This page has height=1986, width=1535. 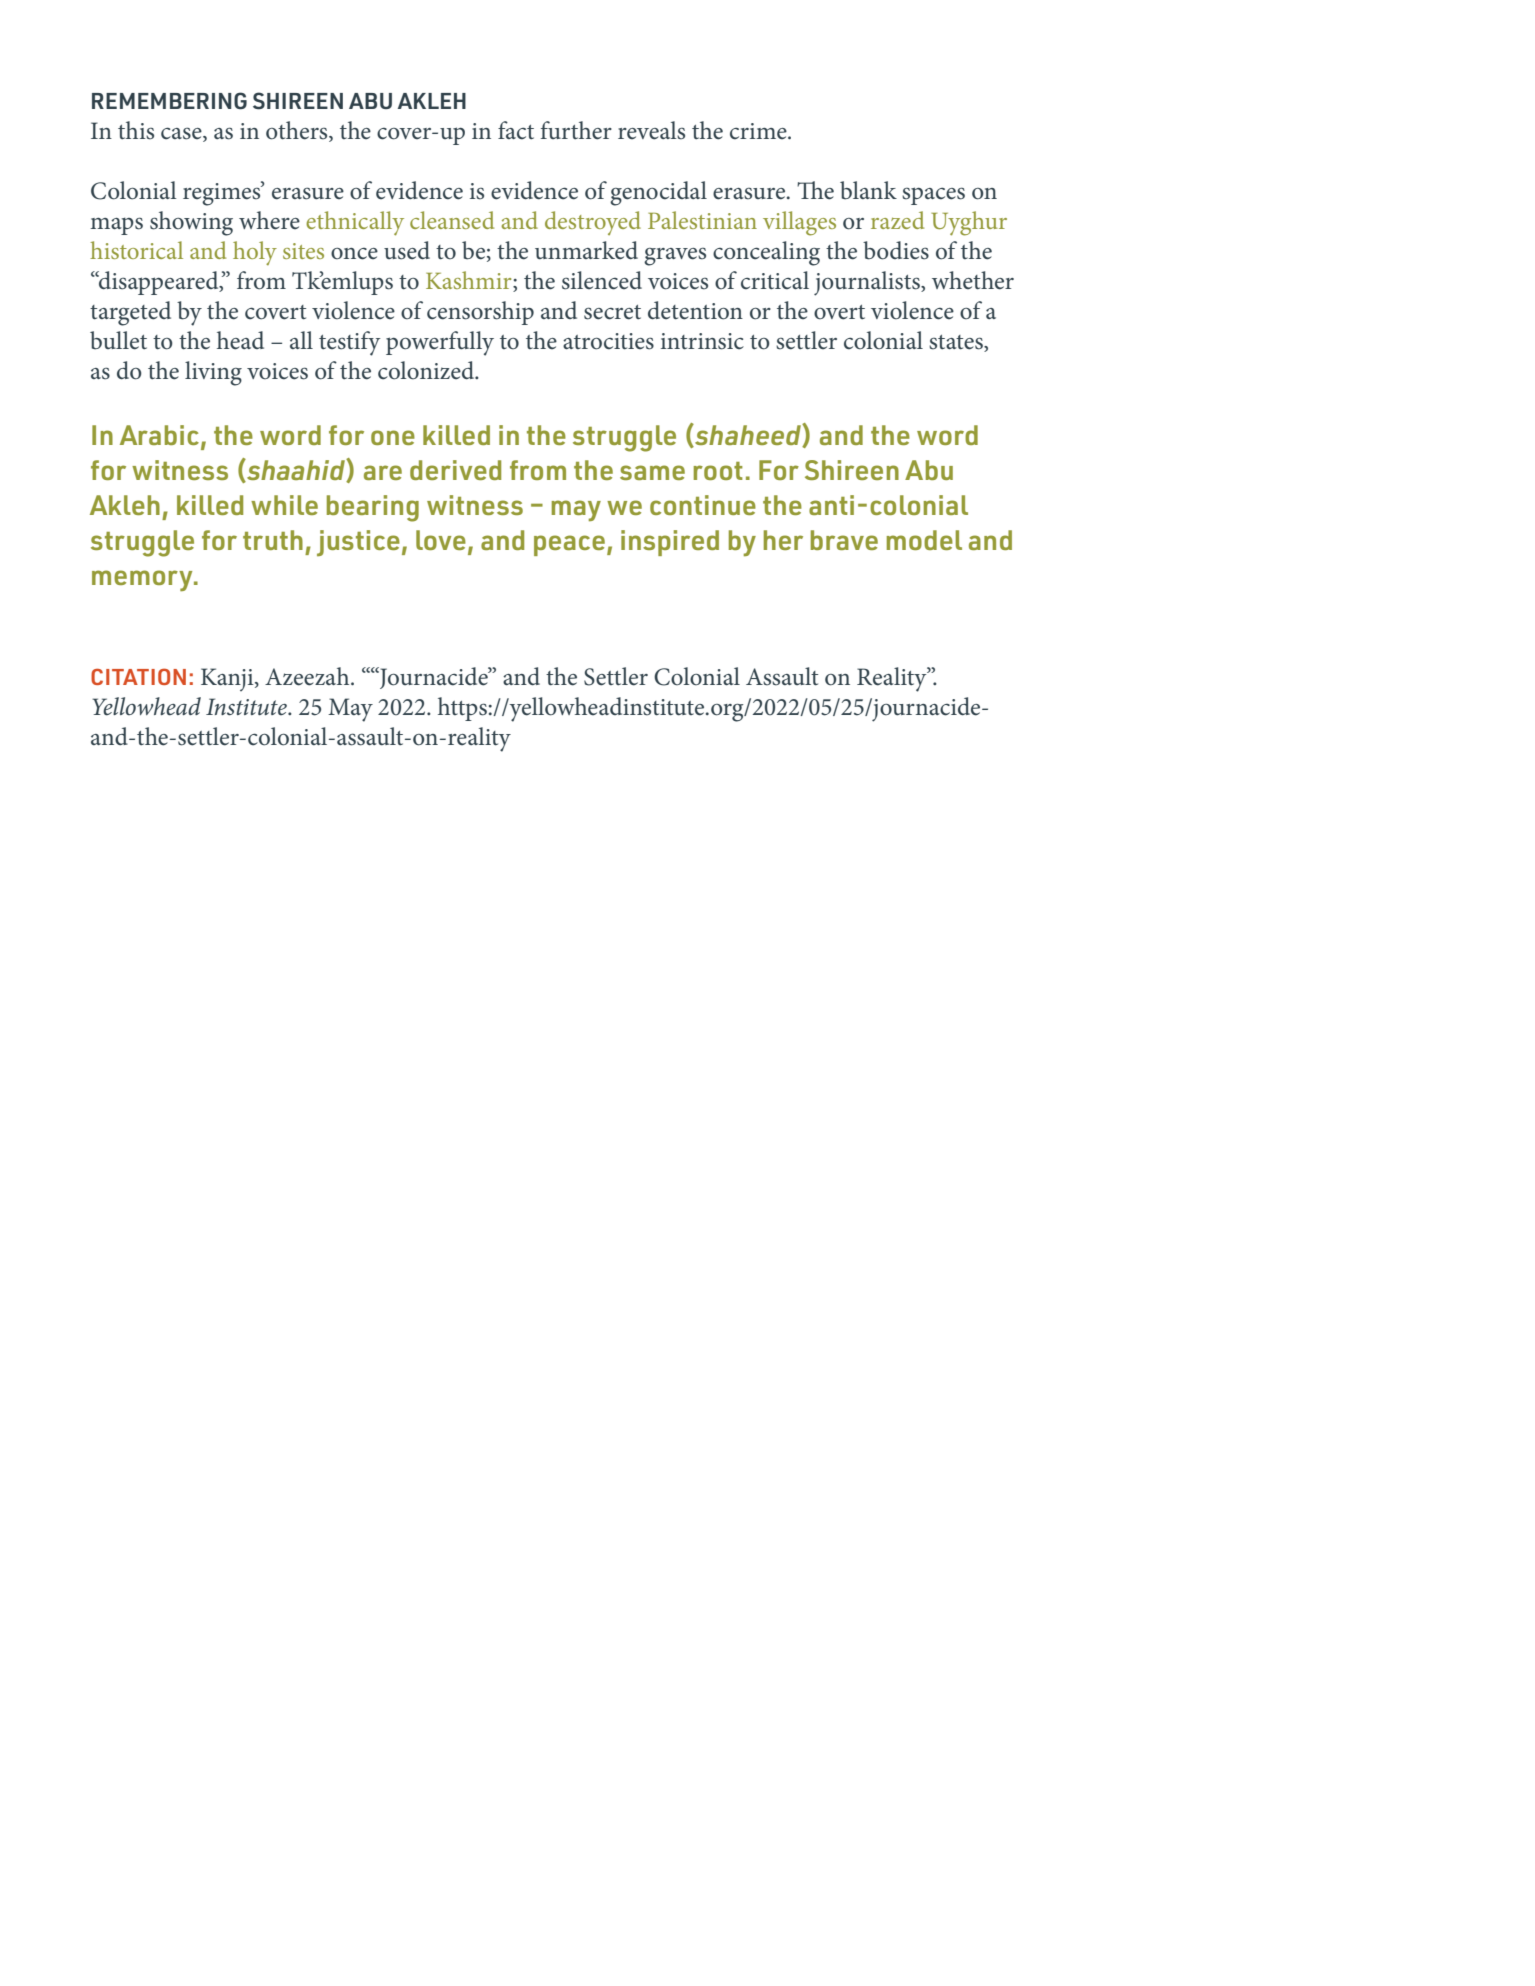 What do you see at coordinates (255, 253) in the page?
I see `holy` at bounding box center [255, 253].
